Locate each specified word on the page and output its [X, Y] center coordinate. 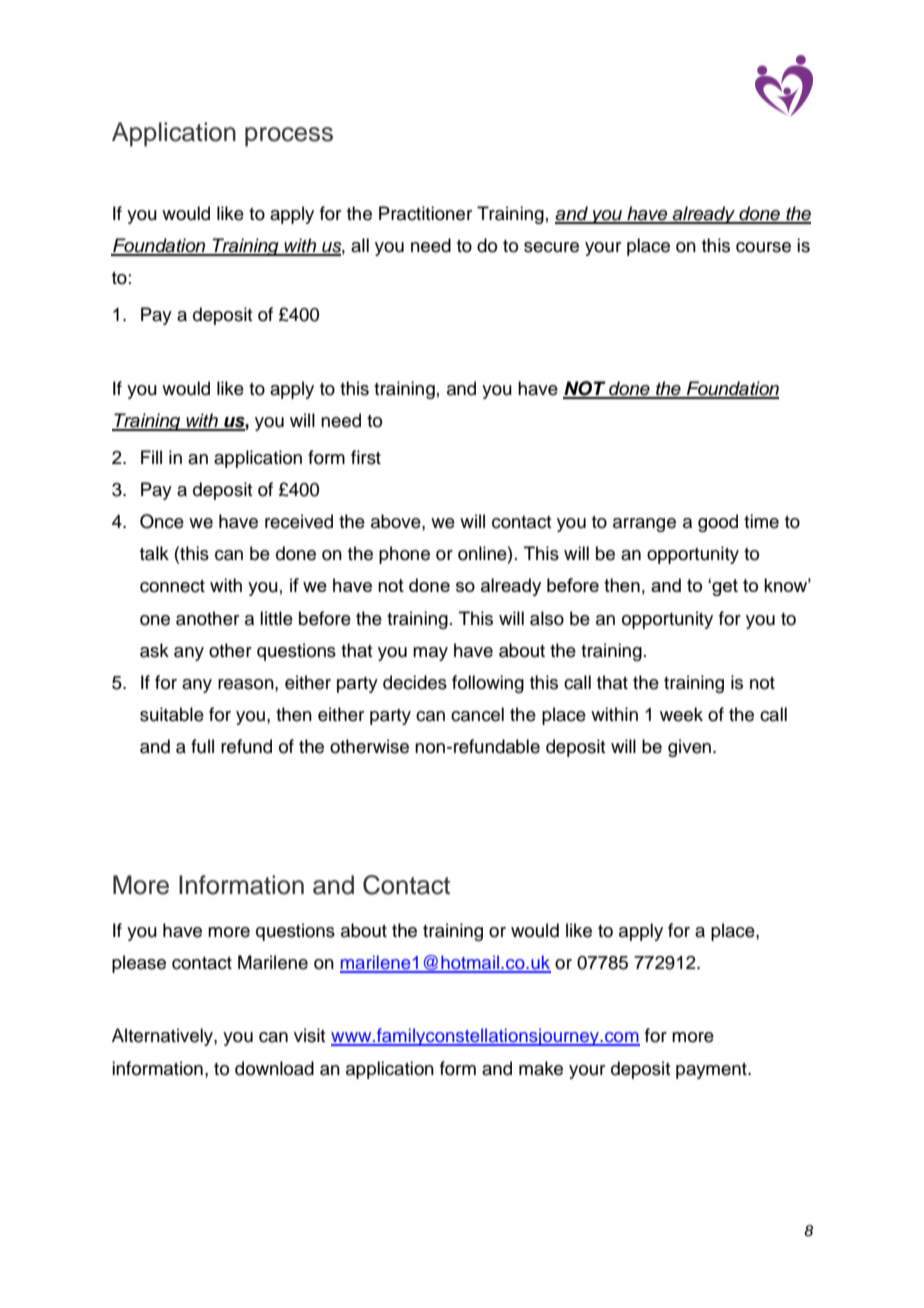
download [274, 1068]
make [541, 1068]
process [289, 137]
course [763, 247]
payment [712, 1071]
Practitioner [425, 213]
